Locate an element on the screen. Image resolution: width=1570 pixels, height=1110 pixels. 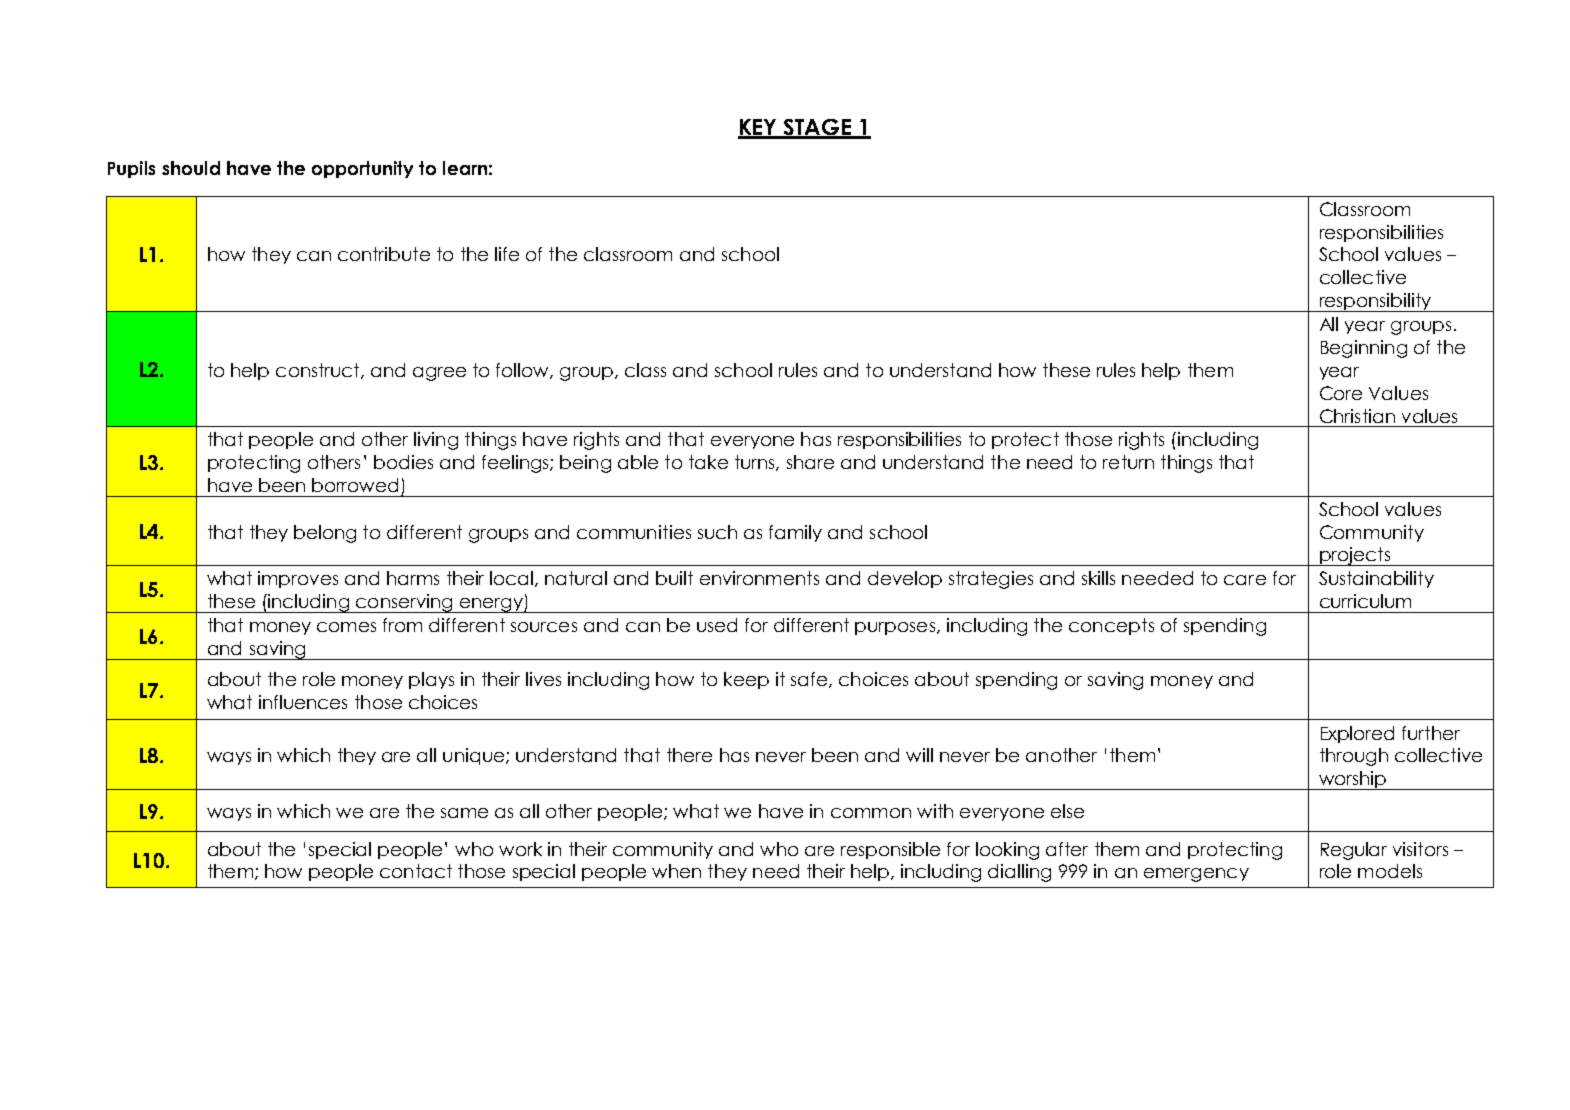
life is located at coordinates (507, 254).
